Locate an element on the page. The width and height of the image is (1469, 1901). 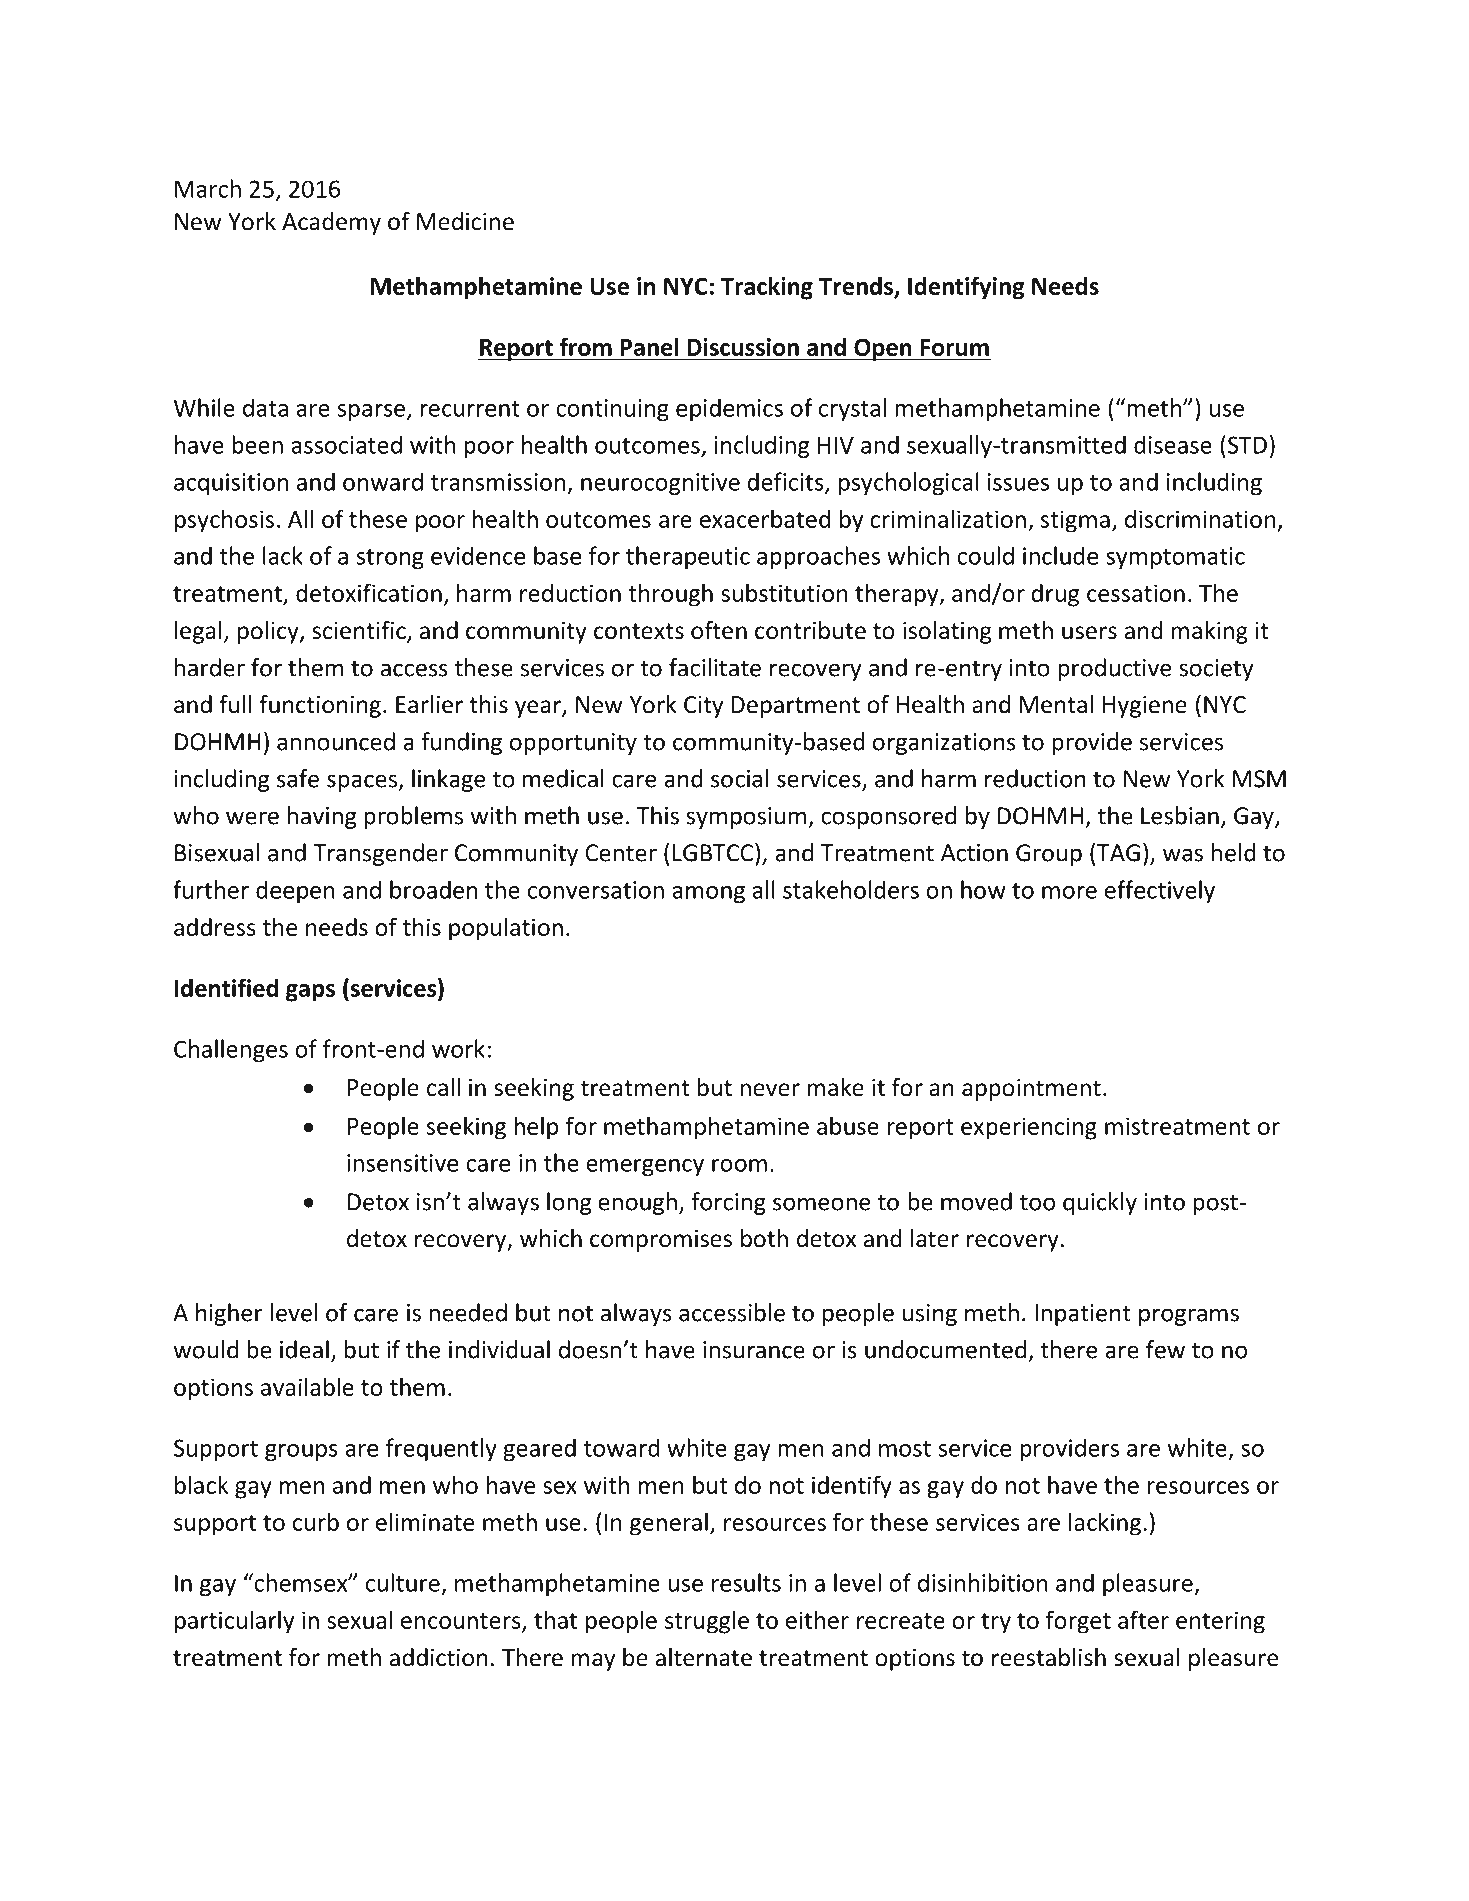
ideal is located at coordinates (304, 1349).
